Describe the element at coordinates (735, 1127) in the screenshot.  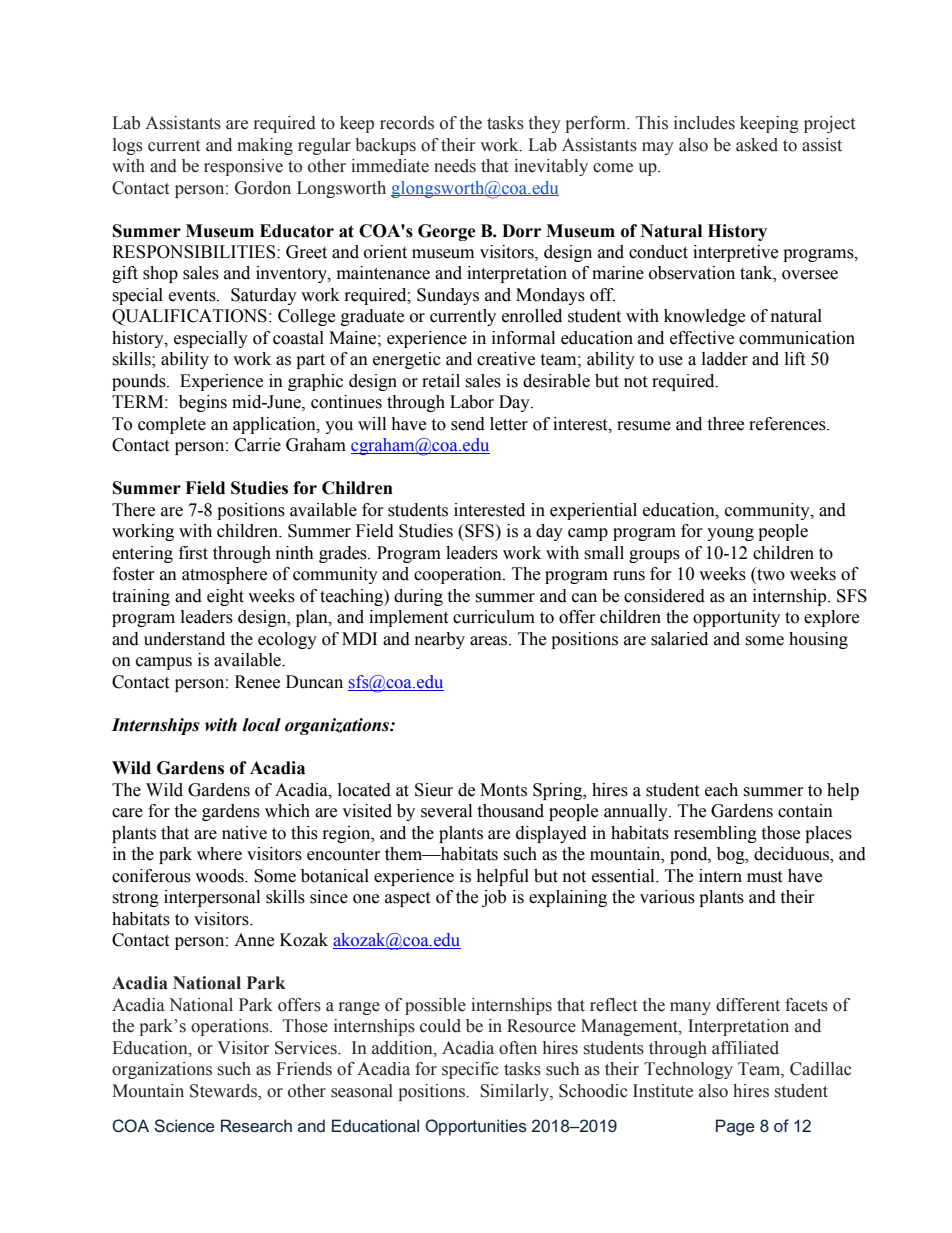
I see `Page` at that location.
